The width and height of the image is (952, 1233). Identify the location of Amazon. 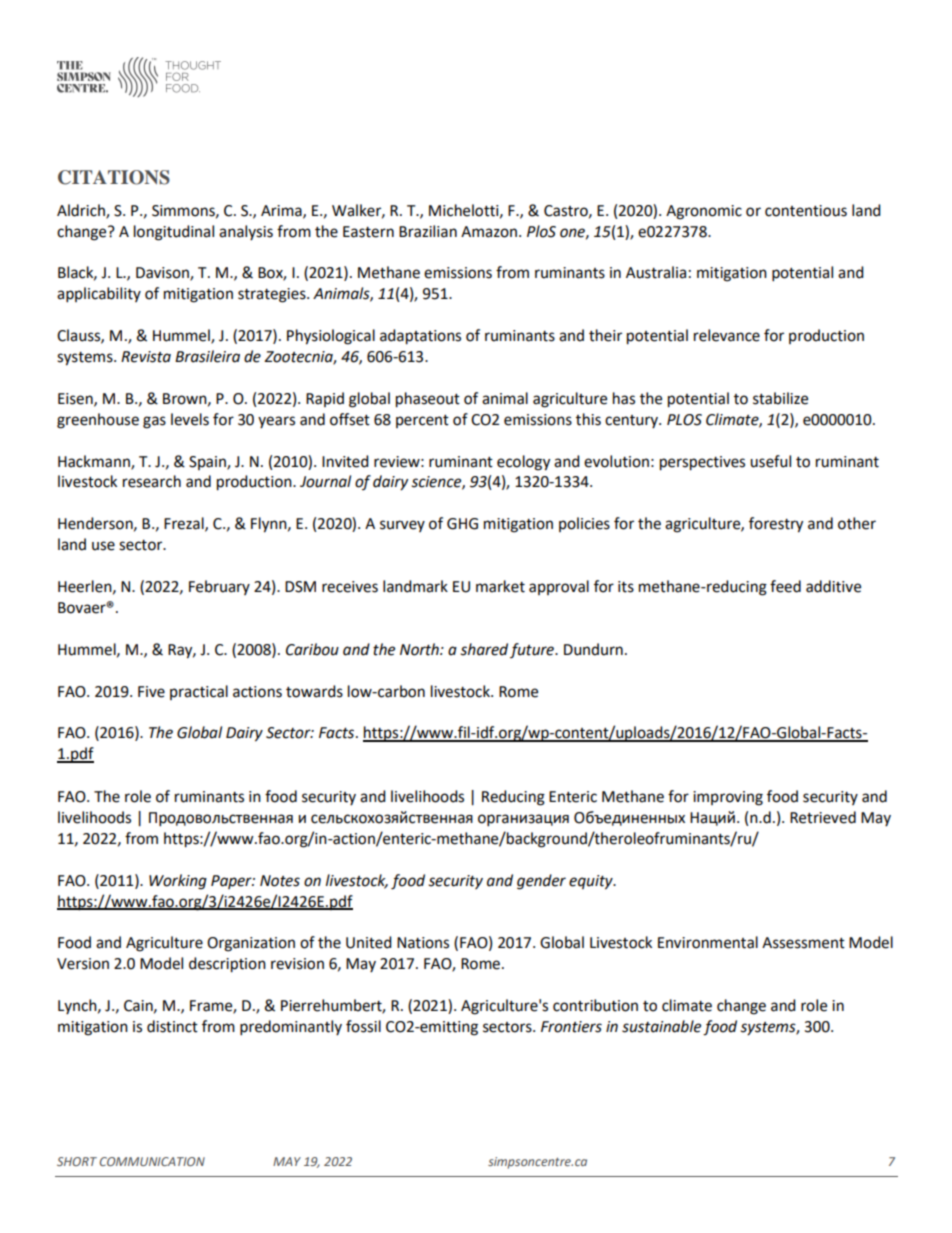
(490, 232).
